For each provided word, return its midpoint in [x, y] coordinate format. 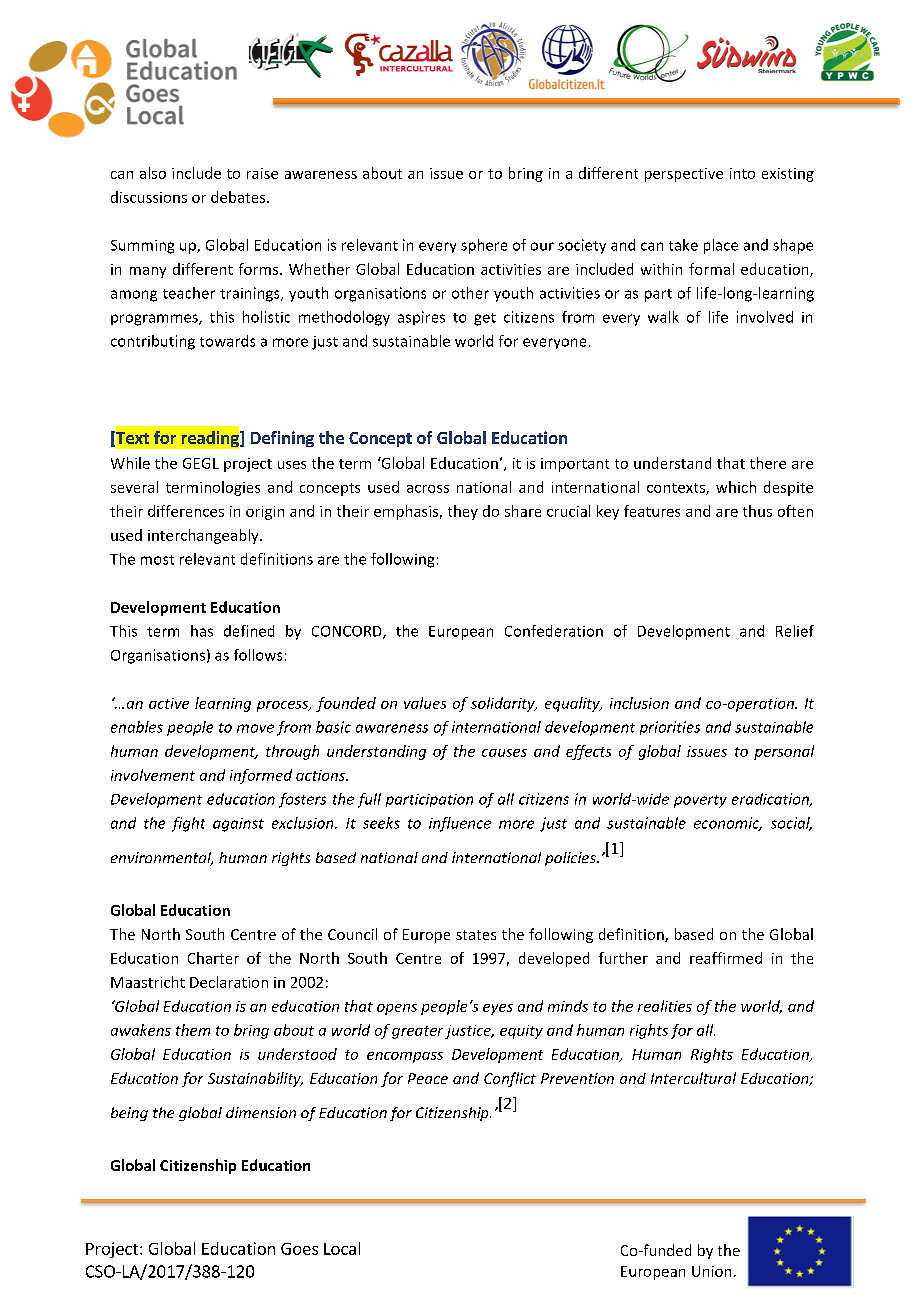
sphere [484, 246]
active [169, 703]
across [428, 489]
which [736, 487]
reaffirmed [726, 958]
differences [186, 511]
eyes [498, 1009]
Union [711, 1271]
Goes [299, 1249]
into [742, 173]
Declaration [229, 982]
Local [342, 1248]
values [425, 703]
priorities [670, 728]
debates [239, 197]
